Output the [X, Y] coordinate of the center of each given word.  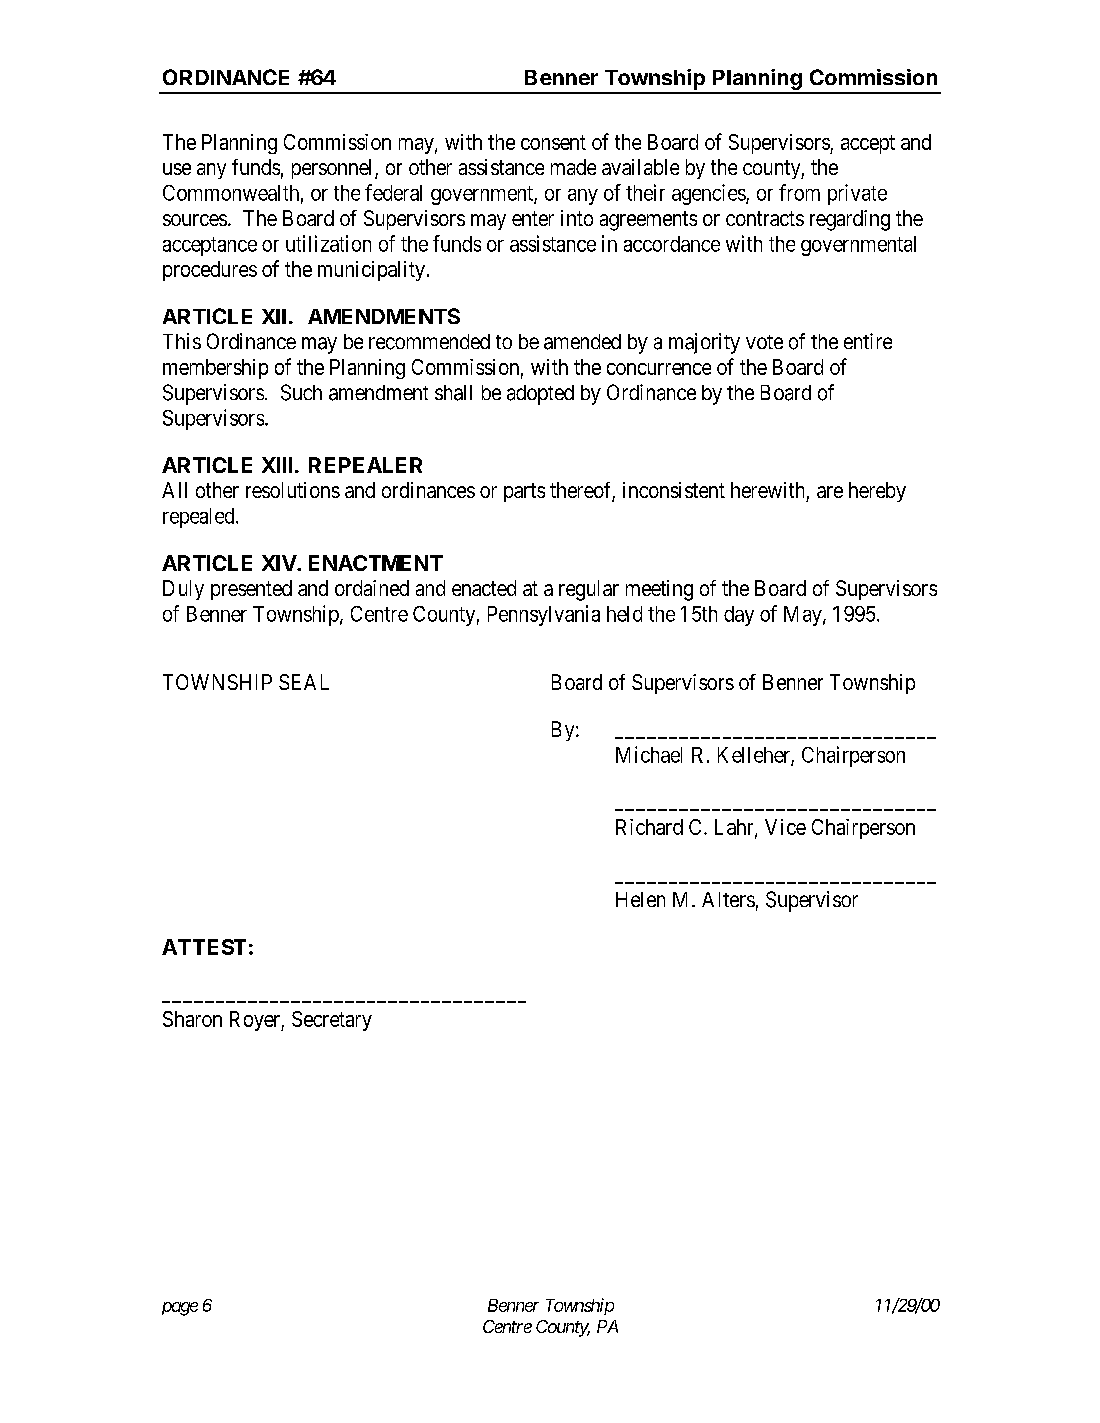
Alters [728, 899]
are [830, 492]
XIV [280, 563]
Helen [640, 899]
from [799, 192]
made [573, 167]
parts [524, 492]
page [180, 1309]
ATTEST [204, 947]
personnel [334, 169]
